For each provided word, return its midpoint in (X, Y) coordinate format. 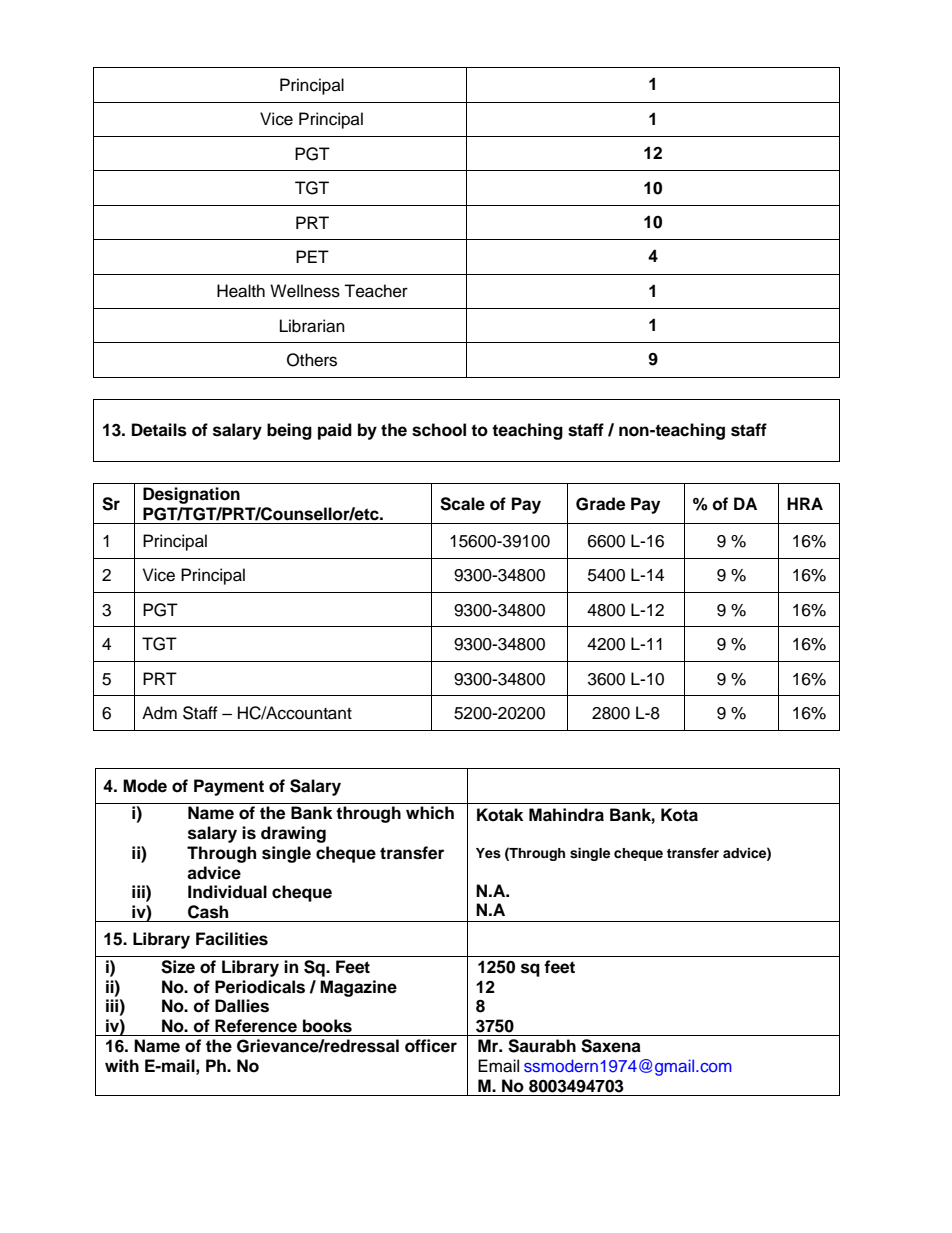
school (439, 430)
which (430, 813)
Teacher (376, 291)
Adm (159, 713)
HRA (805, 503)
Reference (256, 1026)
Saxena (611, 1046)
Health (241, 291)
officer (431, 1046)
